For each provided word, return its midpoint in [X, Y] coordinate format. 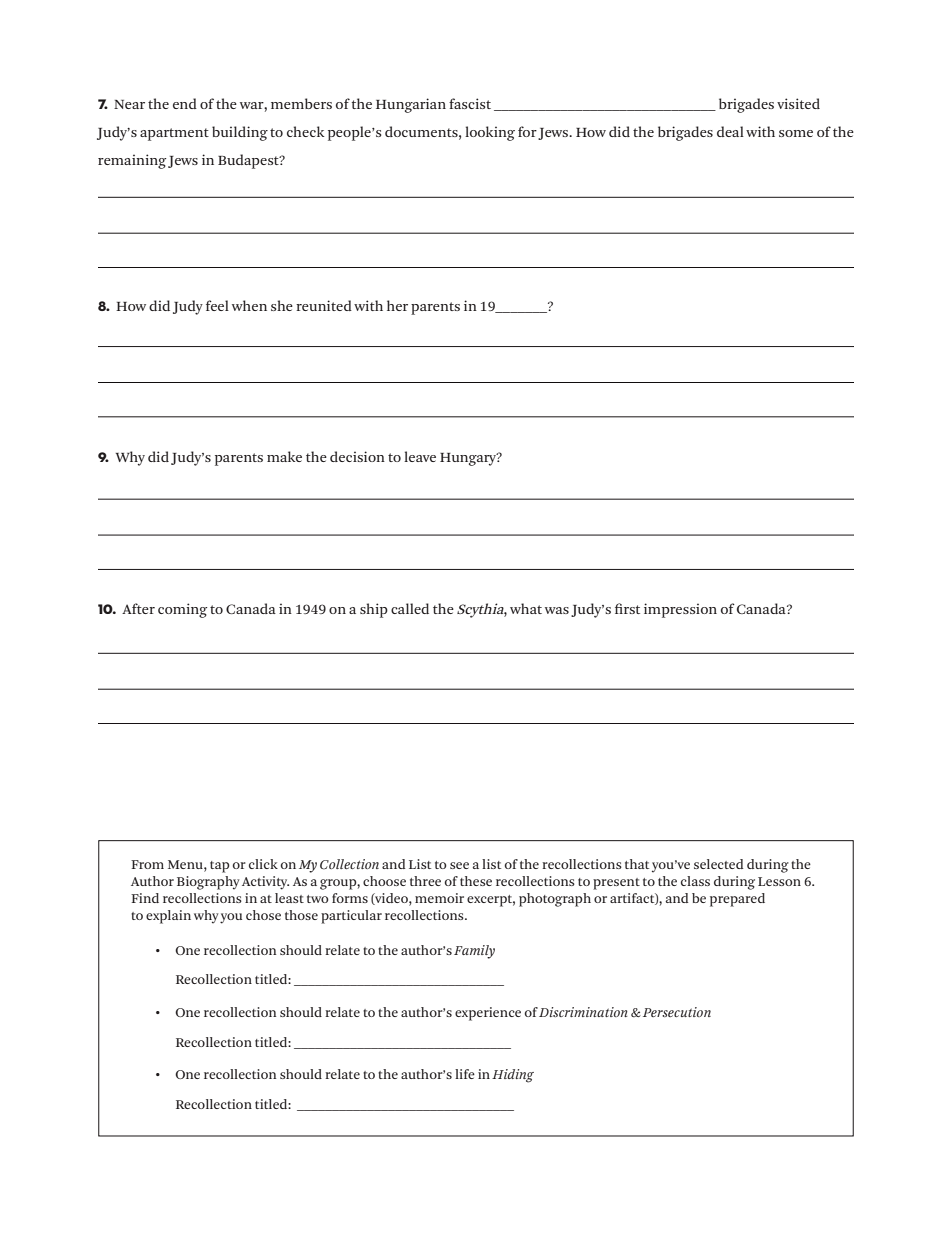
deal [730, 131]
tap [220, 867]
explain [168, 917]
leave [420, 456]
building [240, 133]
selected [718, 864]
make [284, 456]
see [459, 865]
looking [490, 133]
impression [680, 610]
